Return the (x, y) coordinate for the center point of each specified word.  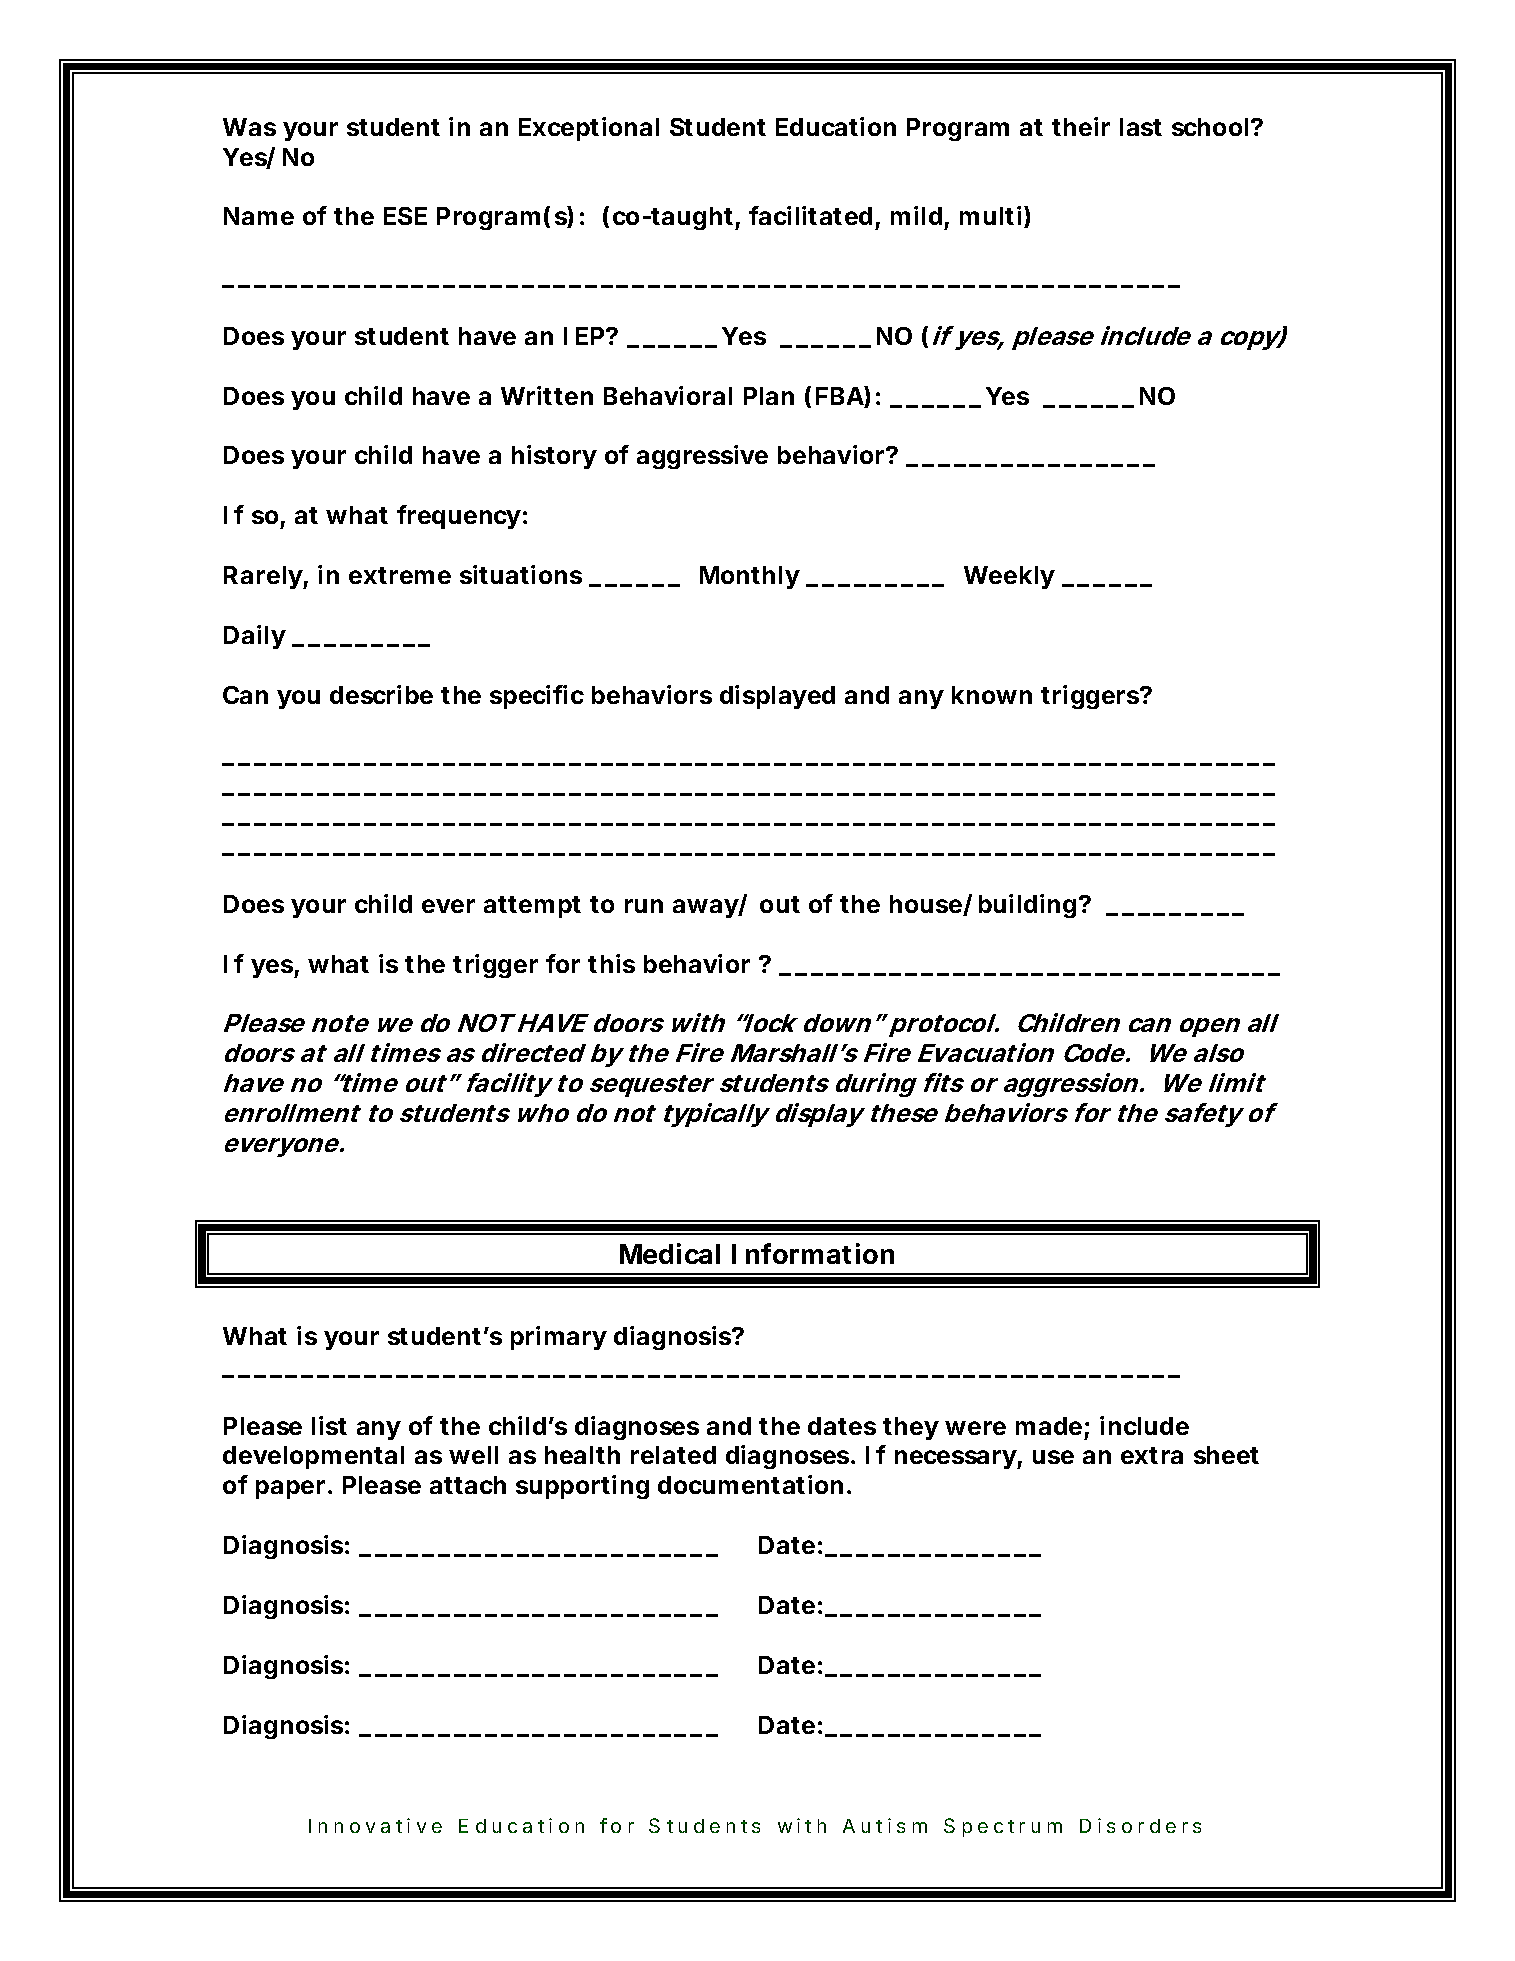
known (992, 695)
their (1081, 126)
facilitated (810, 215)
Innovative (375, 1825)
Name (259, 216)
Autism (885, 1825)
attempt (532, 907)
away (706, 908)
